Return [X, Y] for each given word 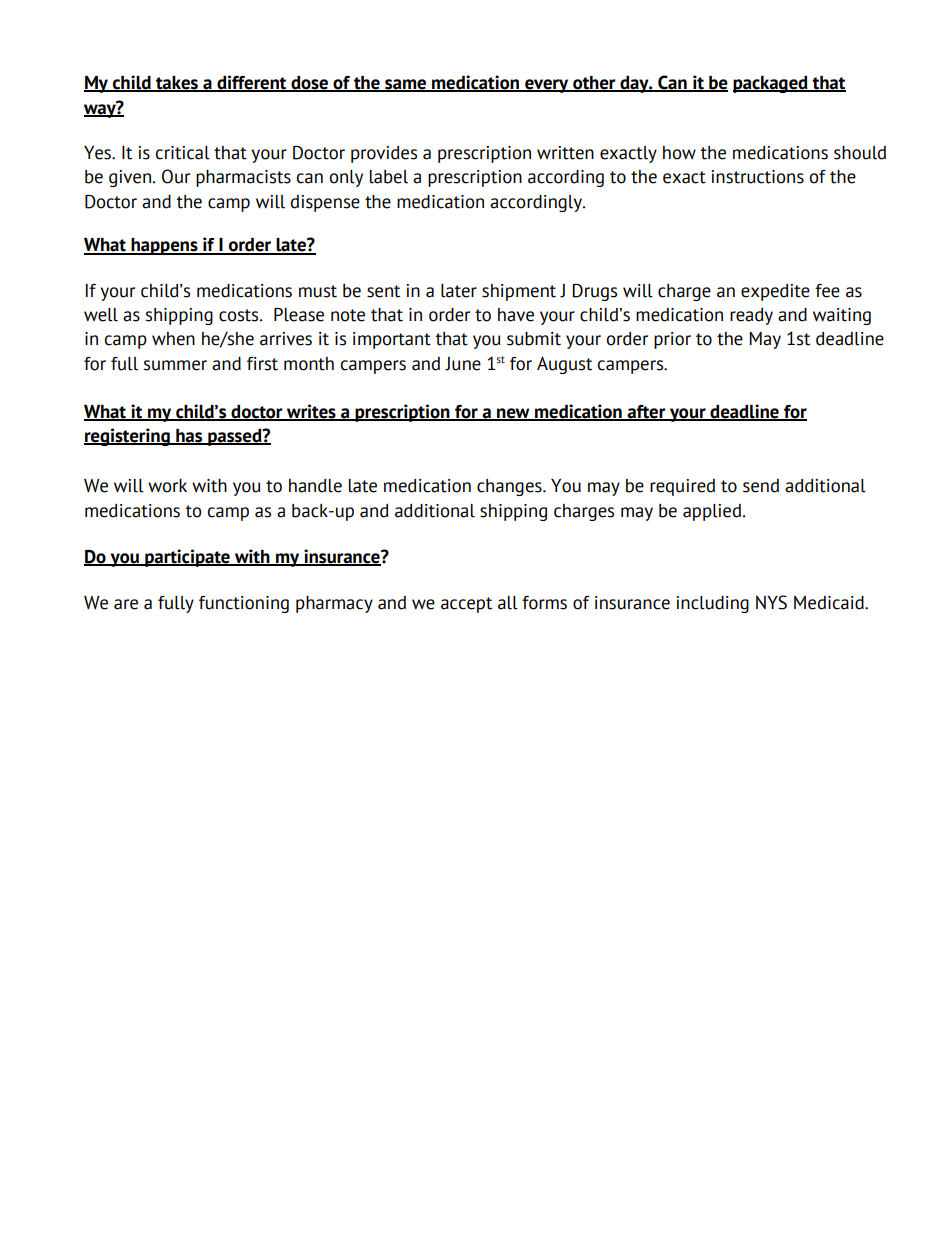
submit [534, 339]
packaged [771, 84]
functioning [244, 604]
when [173, 339]
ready [751, 316]
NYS [771, 602]
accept [466, 605]
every [547, 86]
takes [177, 84]
